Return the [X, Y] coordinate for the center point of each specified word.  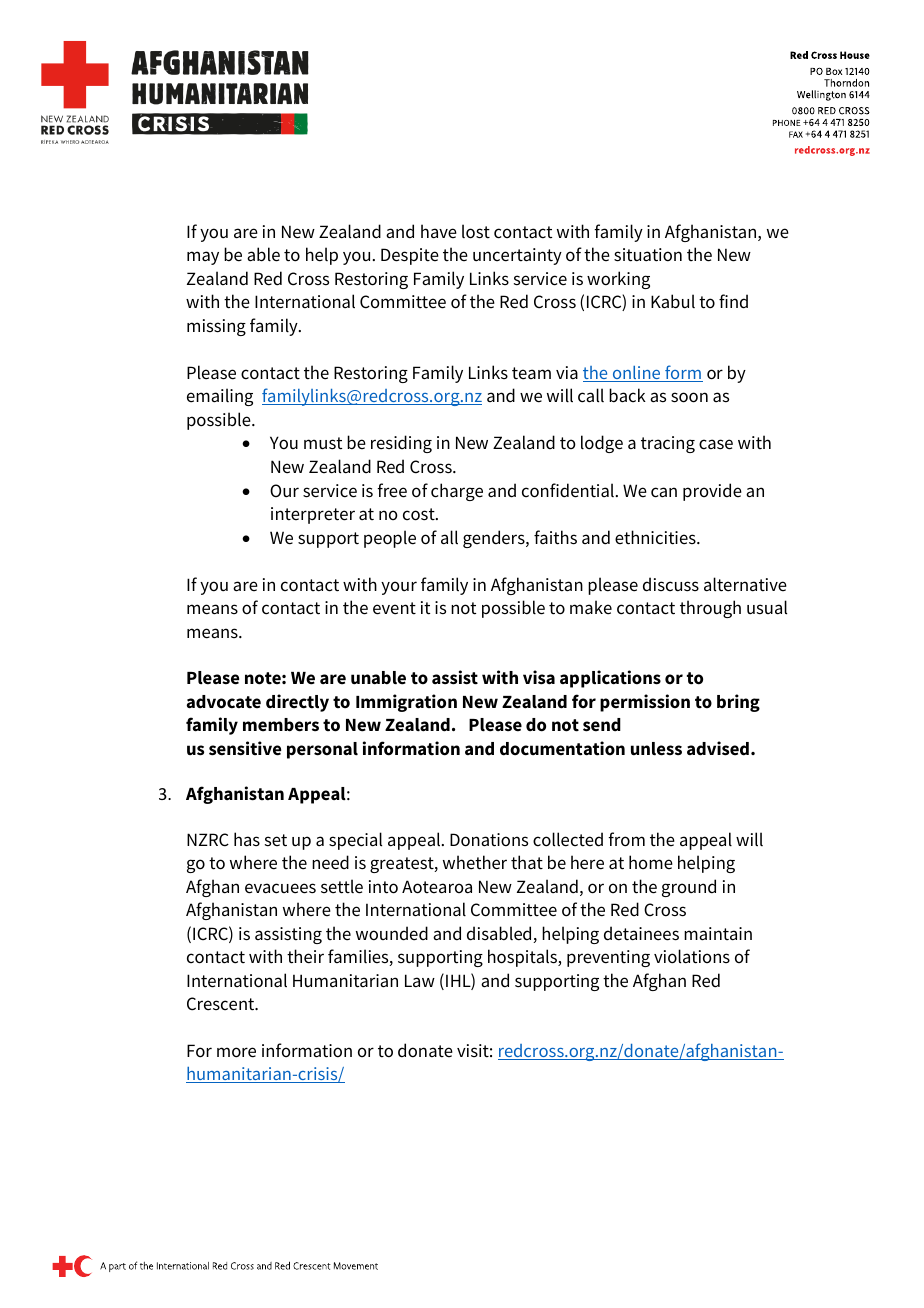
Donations [489, 840]
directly [297, 703]
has [247, 839]
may [203, 258]
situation [648, 255]
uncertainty [517, 256]
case [716, 444]
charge [457, 492]
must [323, 443]
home [651, 862]
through [710, 609]
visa [539, 677]
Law [420, 981]
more [236, 1052]
